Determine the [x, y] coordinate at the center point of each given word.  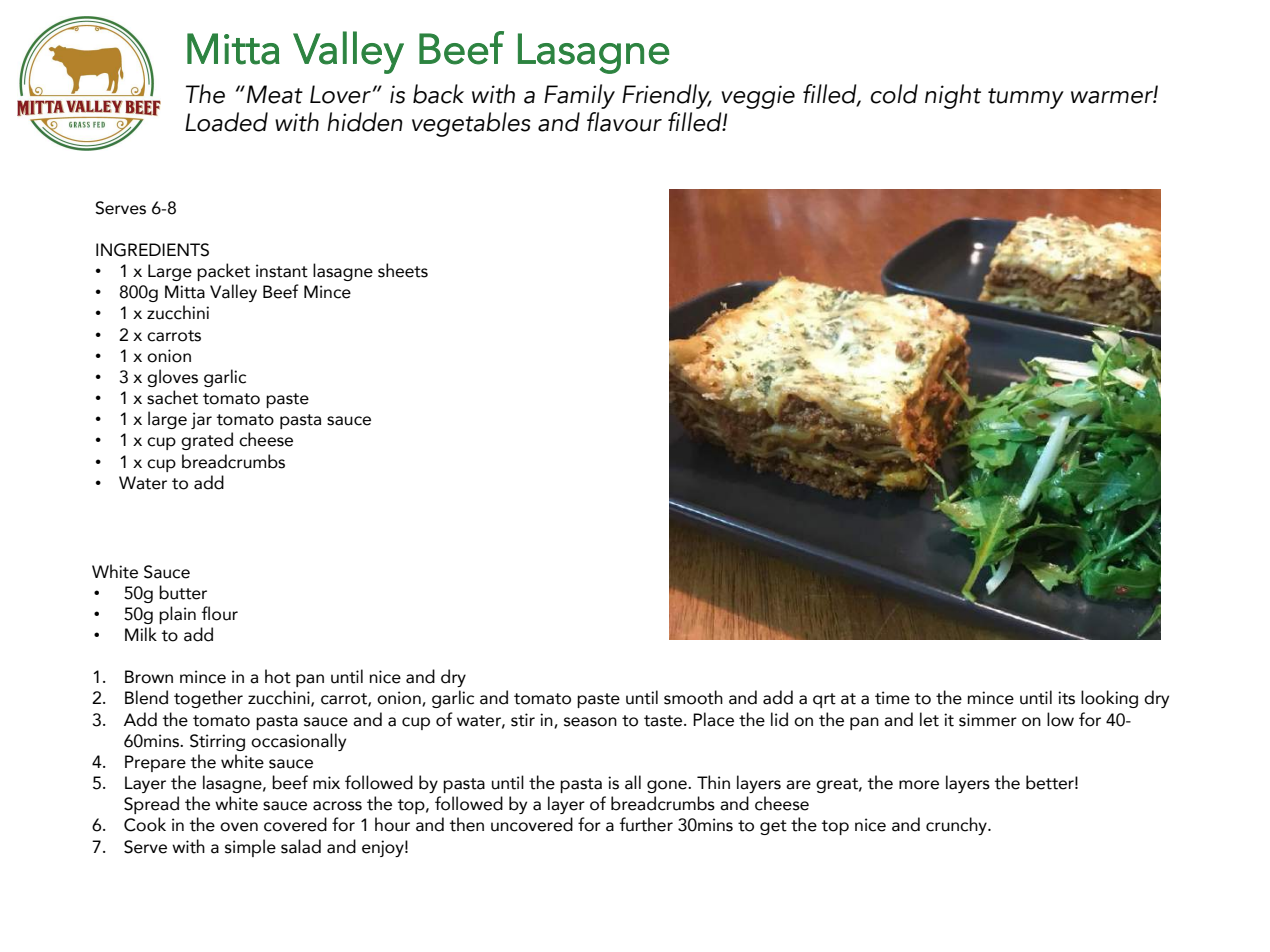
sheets [403, 270]
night [953, 96]
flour [219, 613]
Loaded [226, 122]
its [1066, 698]
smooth [693, 697]
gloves [172, 378]
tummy [1026, 98]
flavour [624, 122]
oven [239, 827]
